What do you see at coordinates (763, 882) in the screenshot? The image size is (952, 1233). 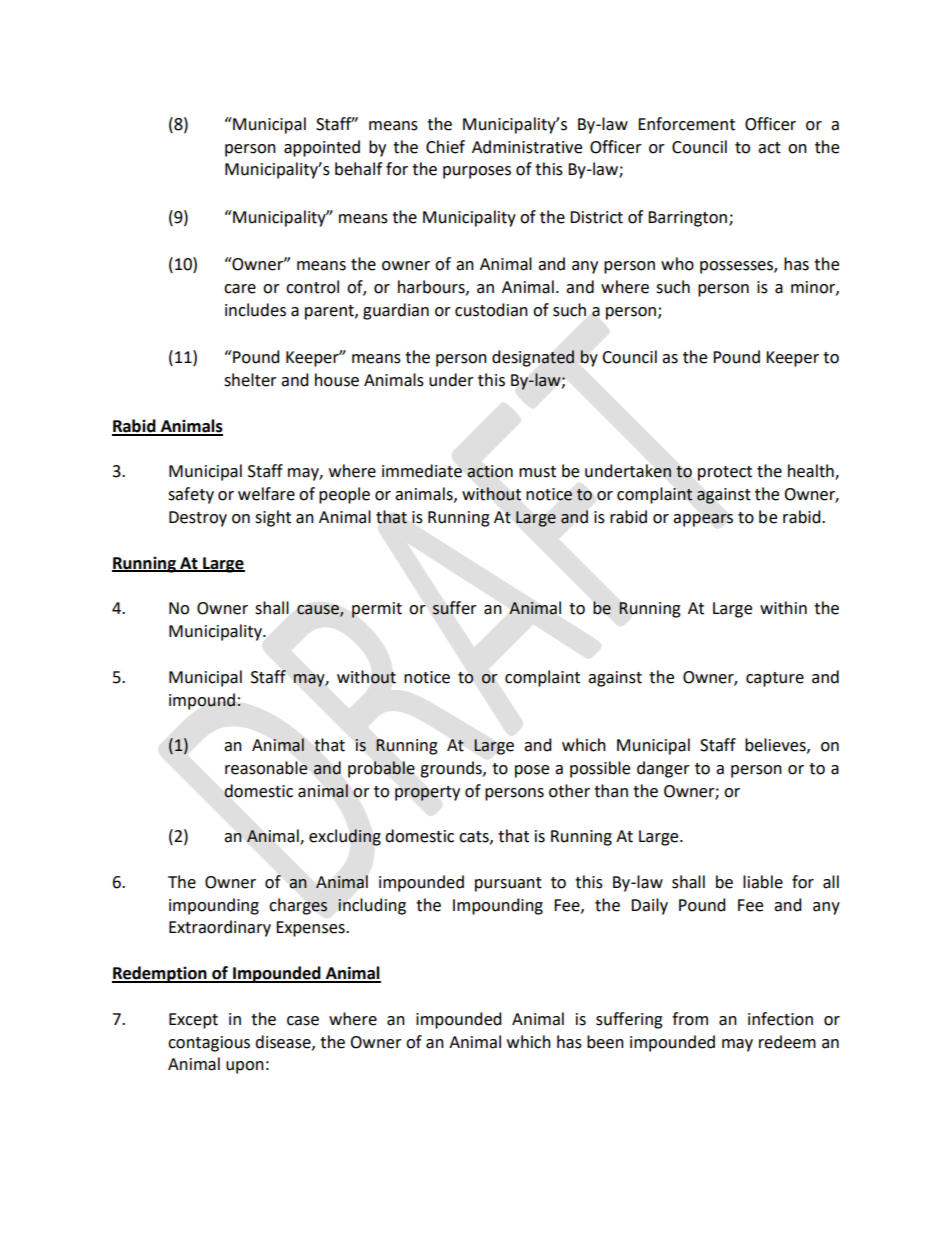 I see `liable` at bounding box center [763, 882].
